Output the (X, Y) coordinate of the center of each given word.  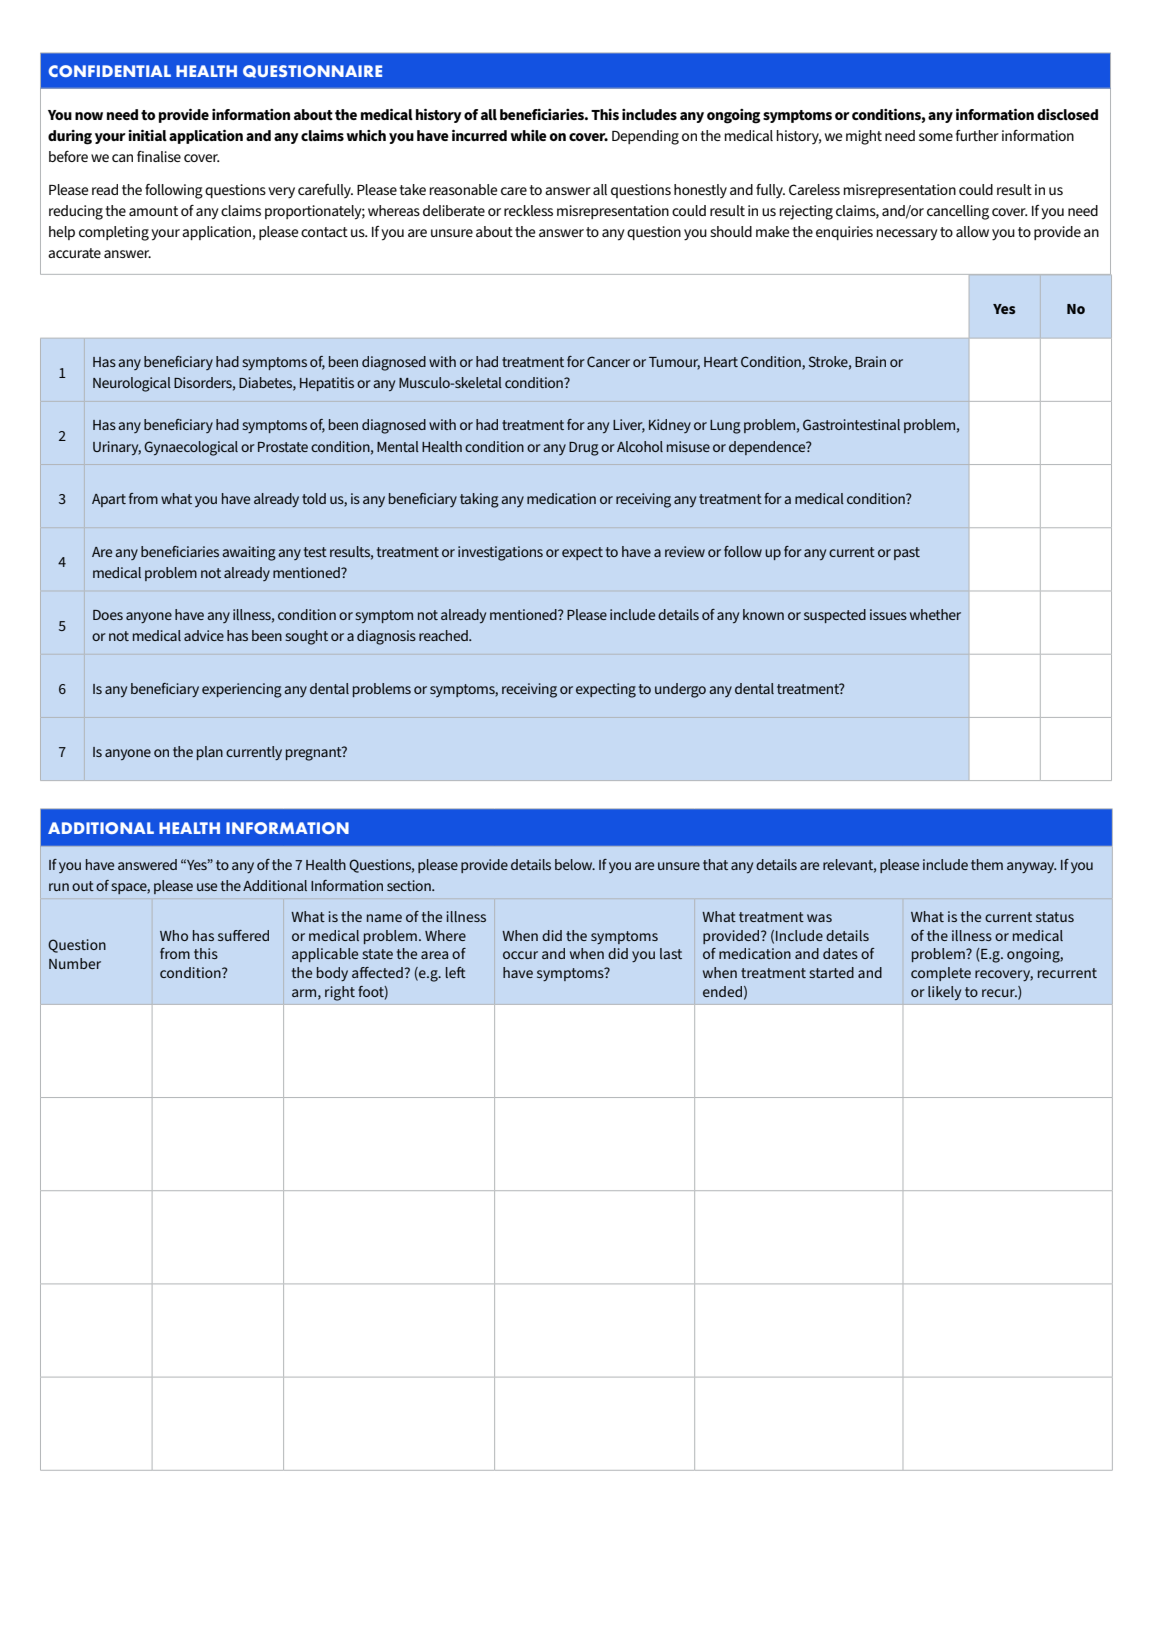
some (936, 137)
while (528, 135)
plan (210, 753)
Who (174, 935)
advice (204, 635)
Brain (870, 361)
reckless (528, 210)
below (575, 864)
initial (148, 135)
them (987, 864)
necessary (907, 235)
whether (935, 614)
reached (444, 635)
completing (114, 233)
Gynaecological (191, 448)
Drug (584, 449)
